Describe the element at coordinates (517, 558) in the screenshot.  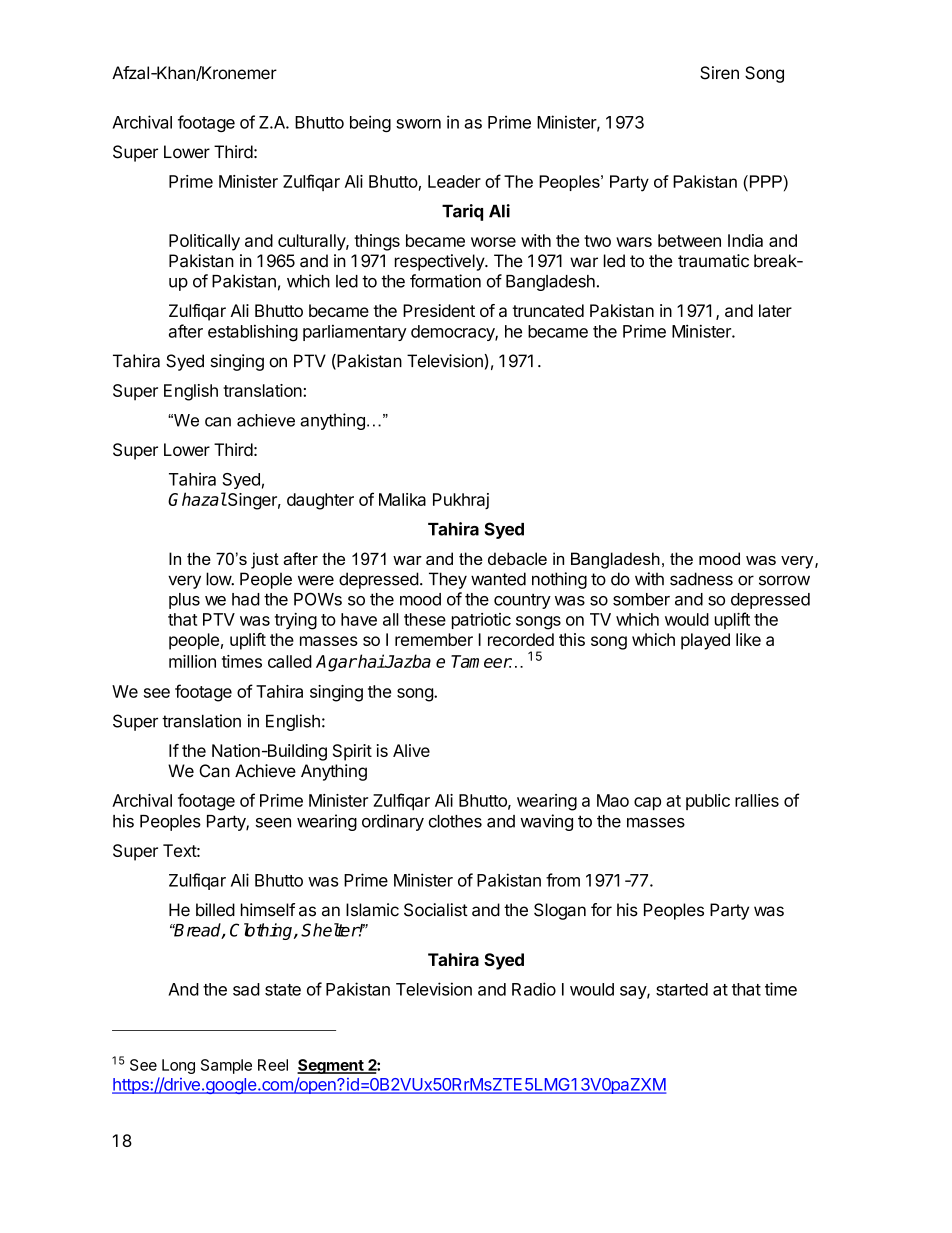
I see `debacle` at that location.
